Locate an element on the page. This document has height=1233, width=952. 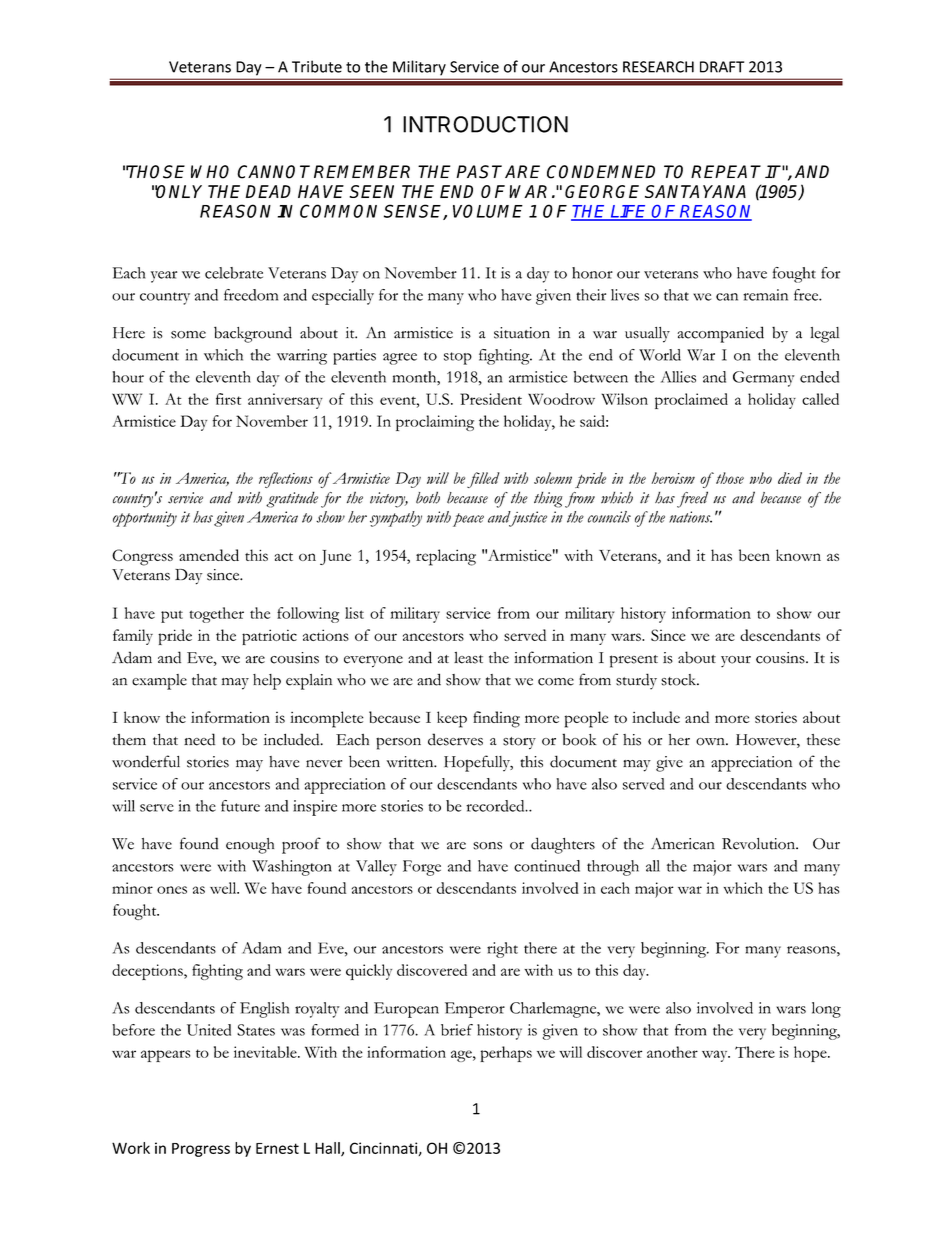
way is located at coordinates (716, 1056).
